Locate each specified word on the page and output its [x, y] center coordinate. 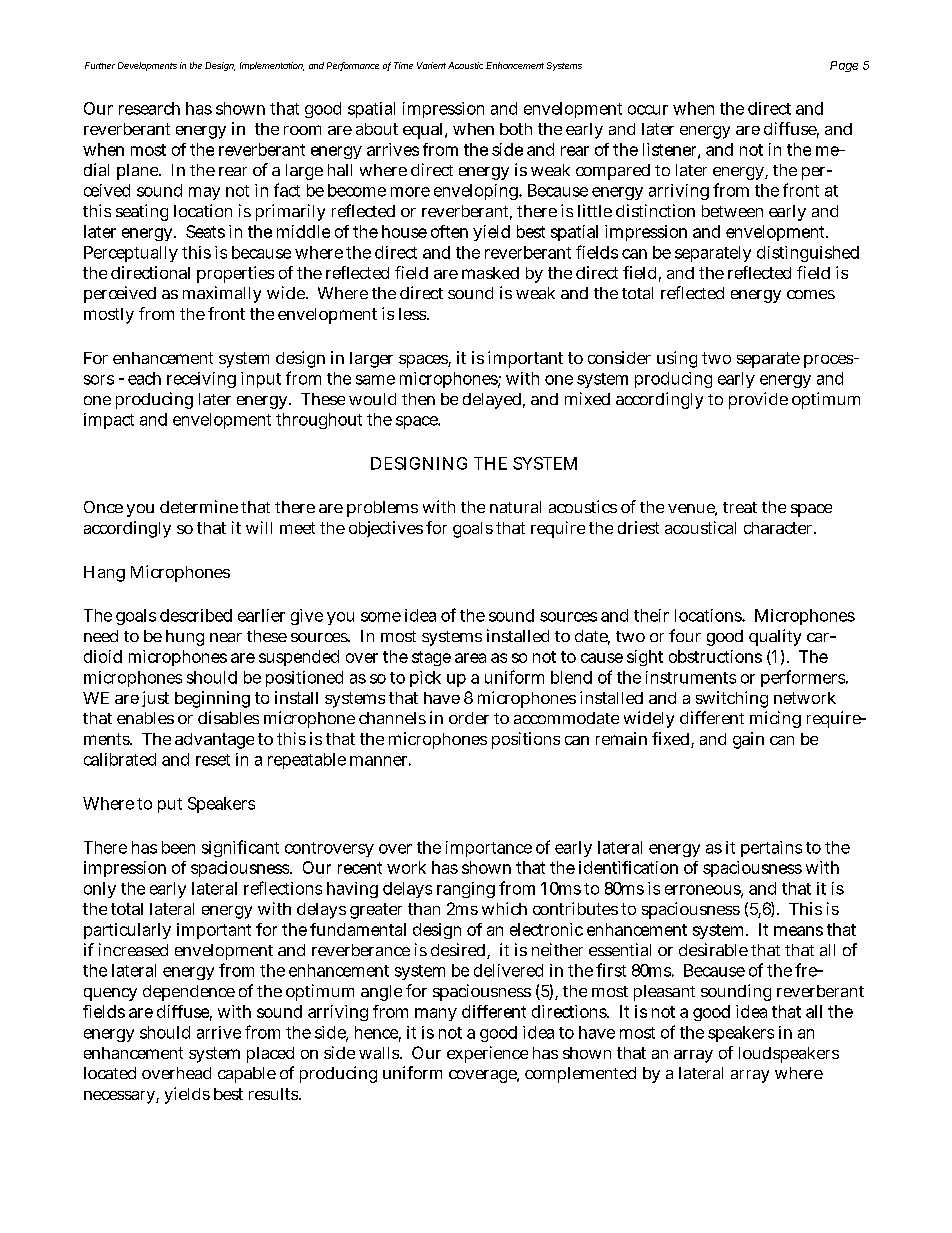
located [110, 1073]
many [436, 1014]
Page [844, 66]
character [778, 528]
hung [185, 638]
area [470, 658]
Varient [431, 65]
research [149, 108]
